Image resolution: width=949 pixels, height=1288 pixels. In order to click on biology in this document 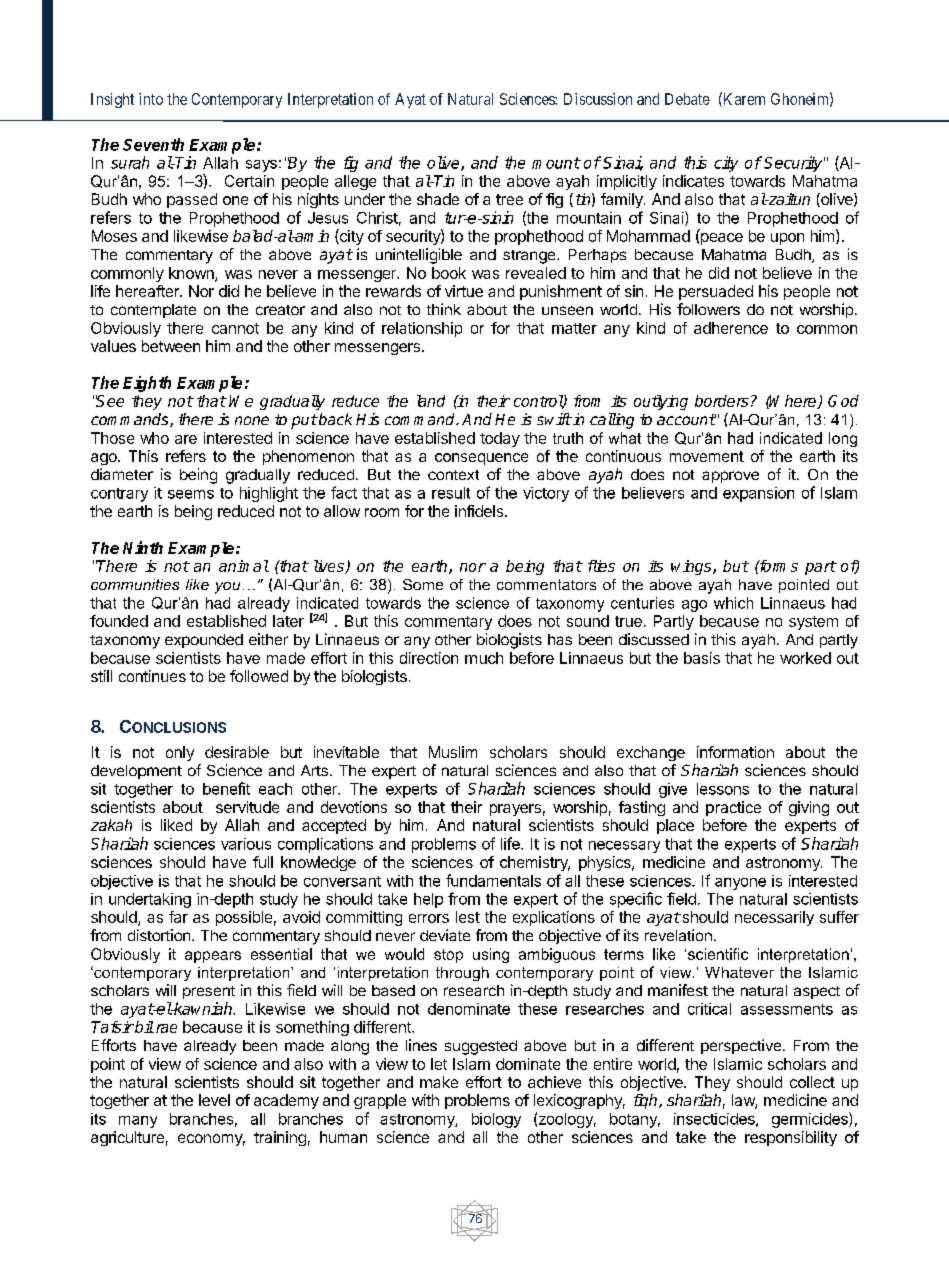, I will do `click(496, 1120)`.
